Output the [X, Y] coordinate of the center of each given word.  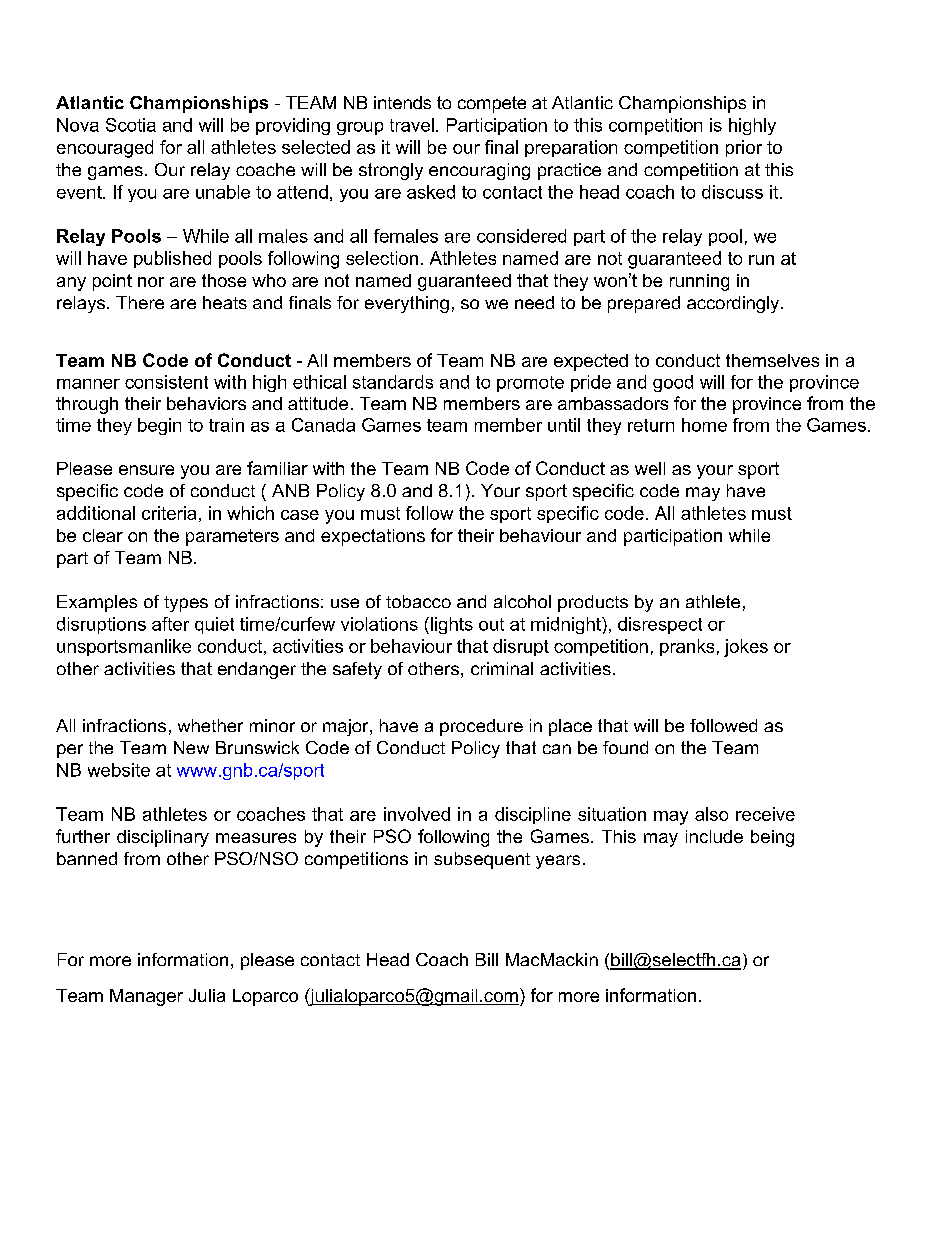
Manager [146, 997]
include [714, 836]
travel [412, 125]
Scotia [131, 125]
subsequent [482, 860]
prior [744, 148]
